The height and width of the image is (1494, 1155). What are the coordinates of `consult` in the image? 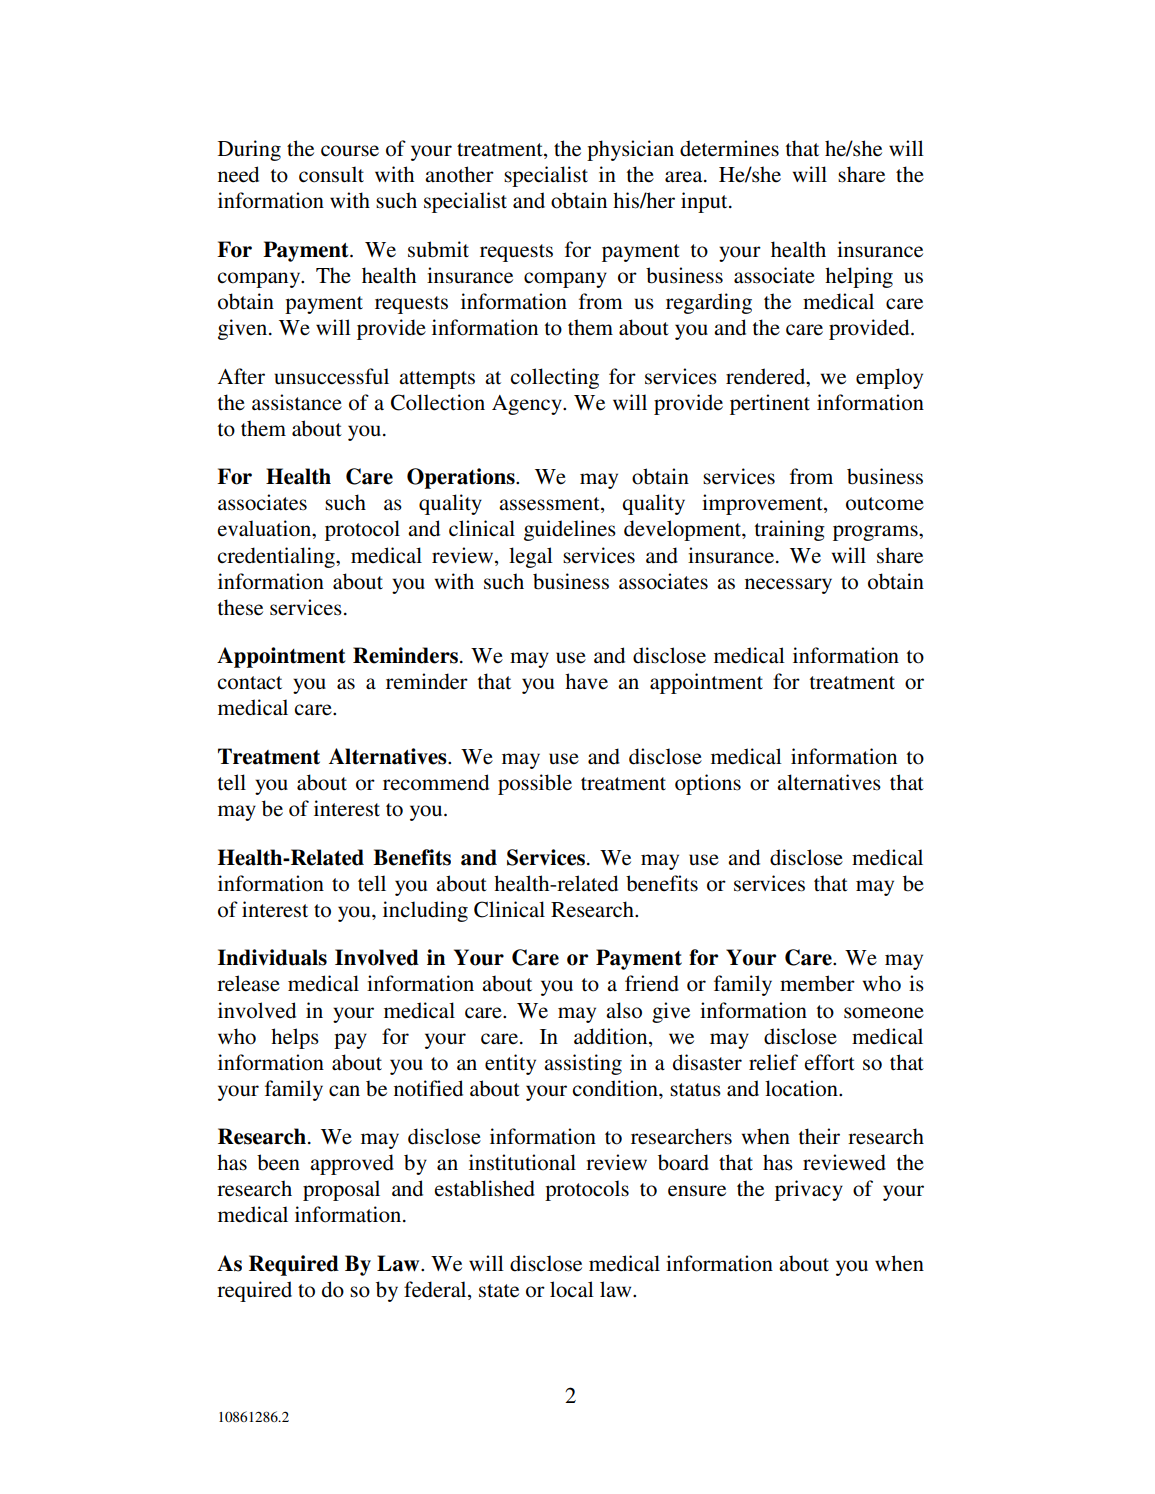 It's located at (331, 174).
